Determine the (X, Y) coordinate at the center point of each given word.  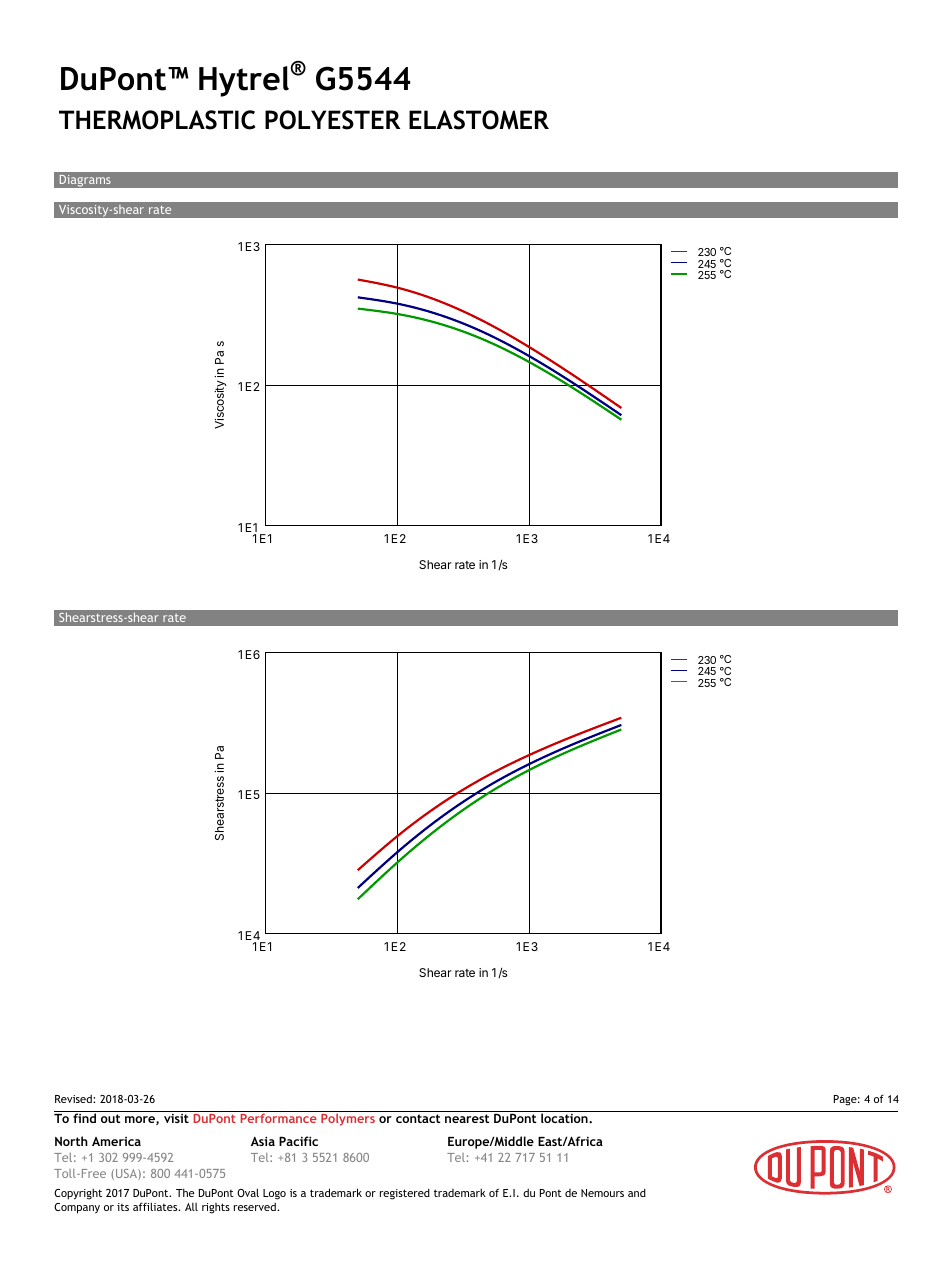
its (123, 1207)
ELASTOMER (479, 120)
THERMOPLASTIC (157, 120)
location (565, 1118)
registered (405, 1194)
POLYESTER (332, 120)
